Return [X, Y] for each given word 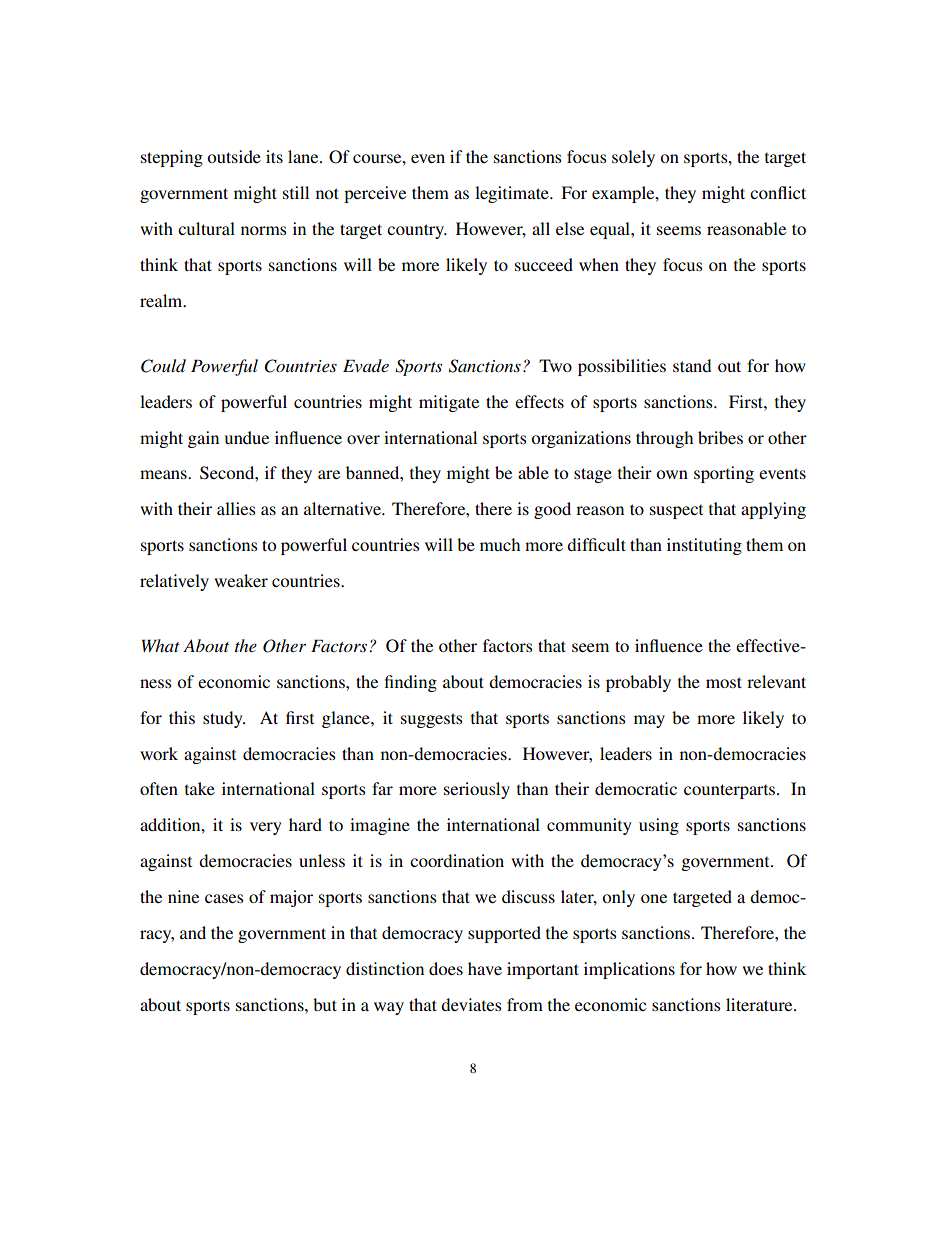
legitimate [513, 194]
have [485, 968]
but [325, 1004]
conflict [778, 192]
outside [234, 156]
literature [760, 1004]
